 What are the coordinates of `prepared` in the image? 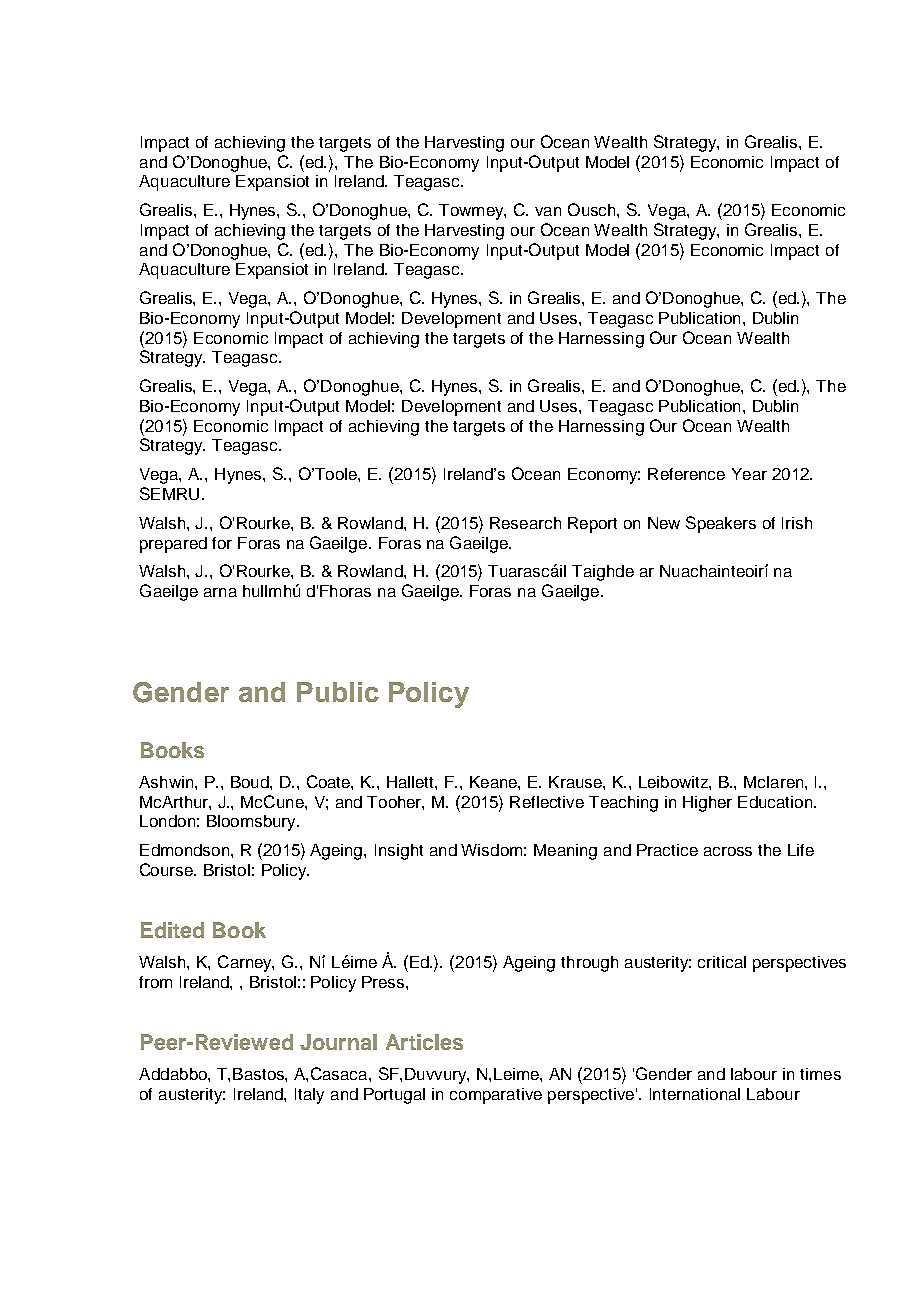 It's located at (173, 545).
